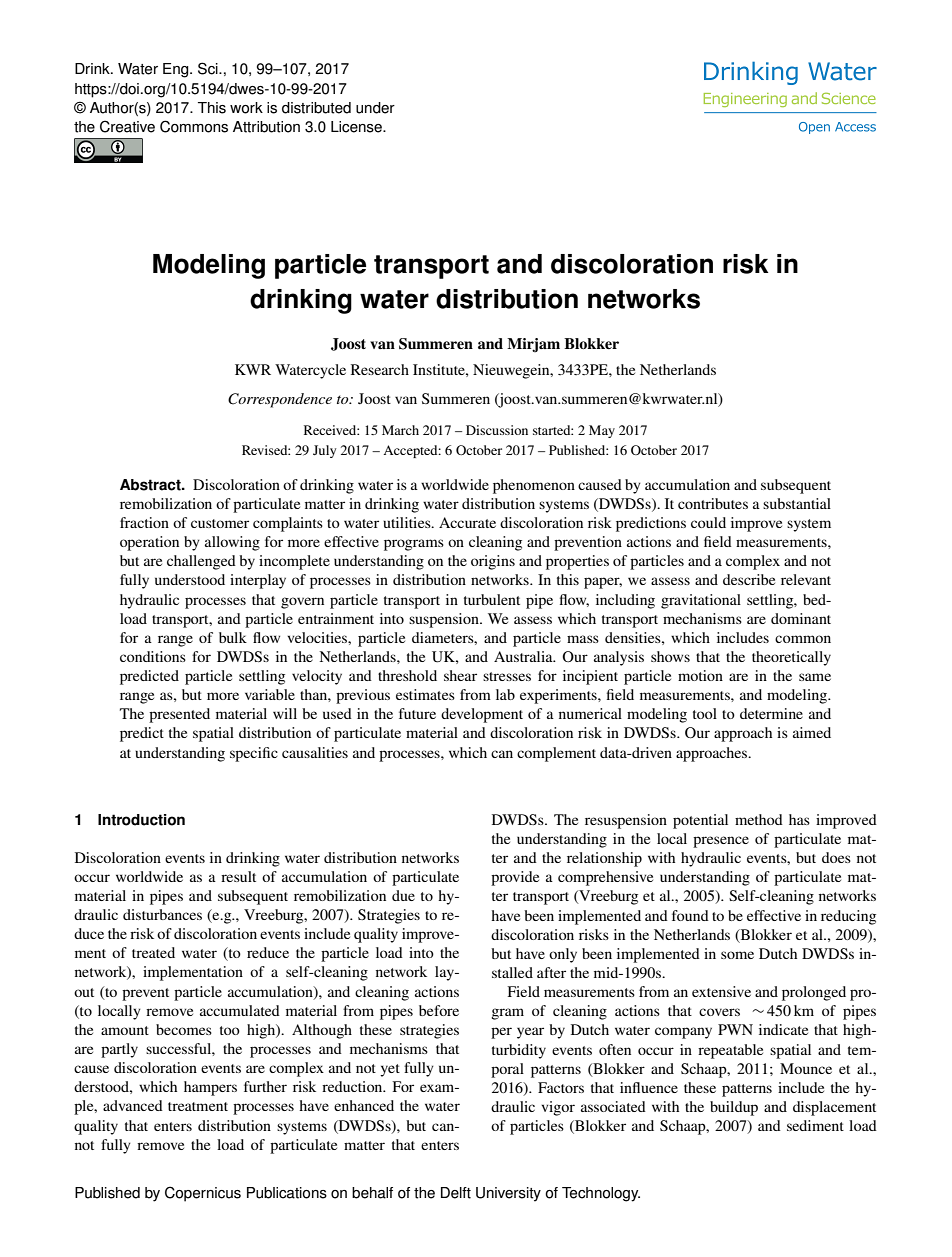  I want to click on University, so click(508, 1194).
